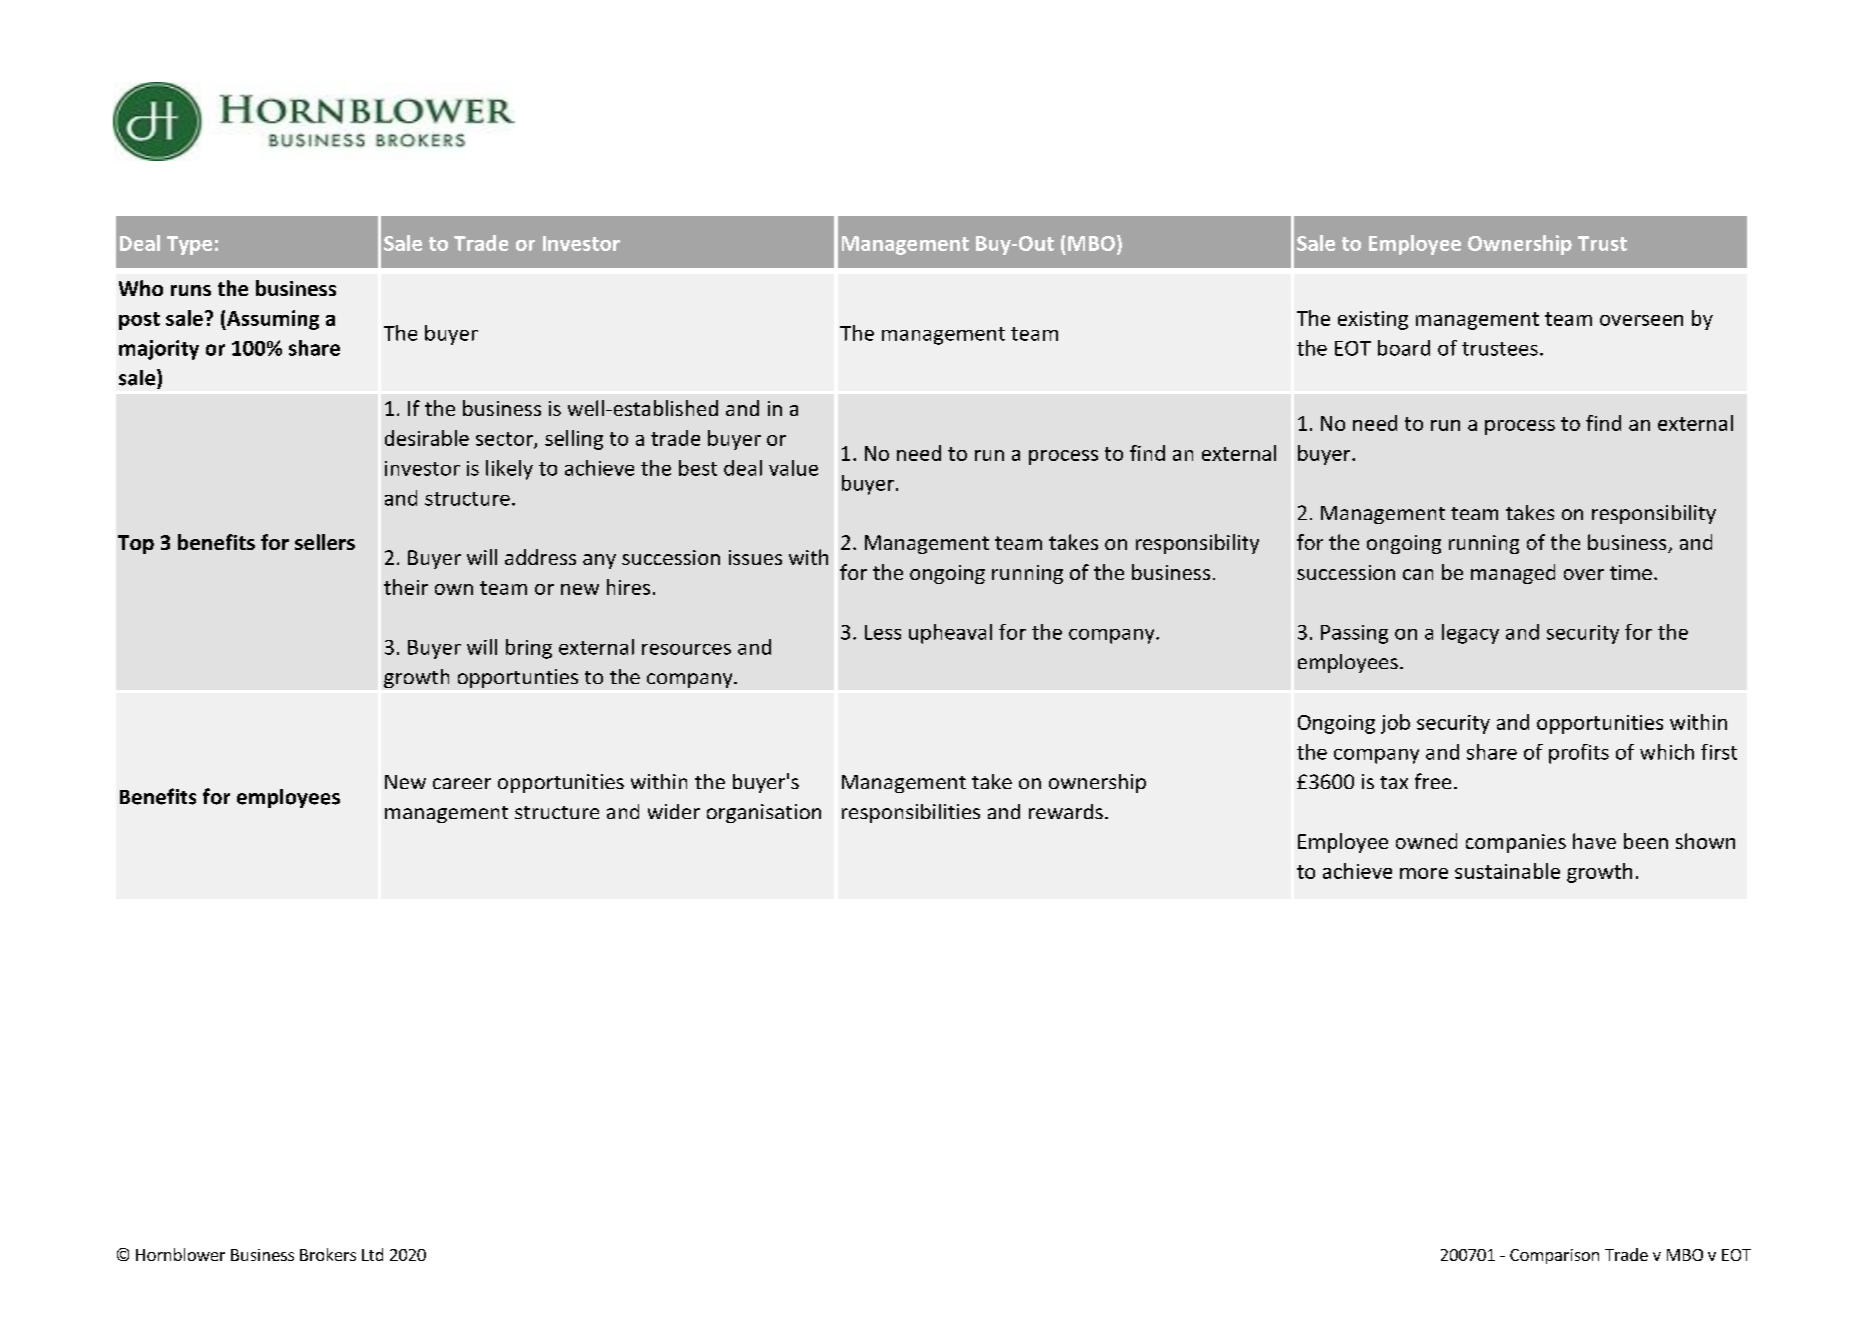  I want to click on responsibilities, so click(911, 813).
